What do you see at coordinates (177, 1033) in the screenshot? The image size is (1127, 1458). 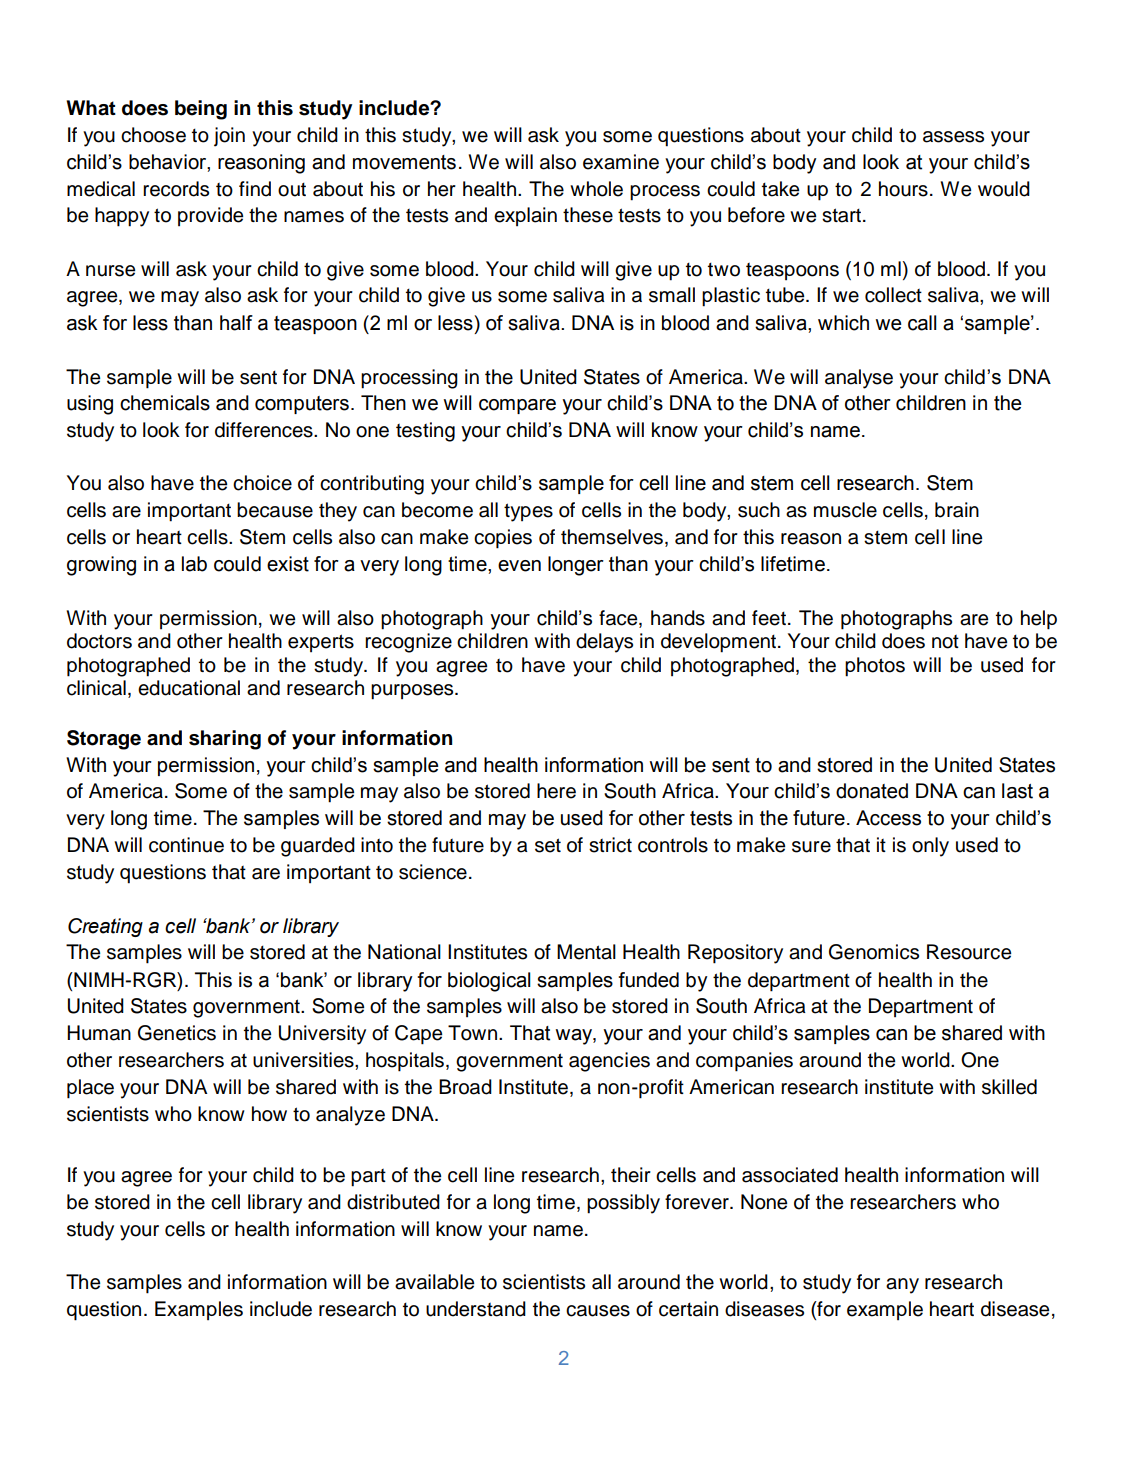 I see `Genetics` at bounding box center [177, 1033].
